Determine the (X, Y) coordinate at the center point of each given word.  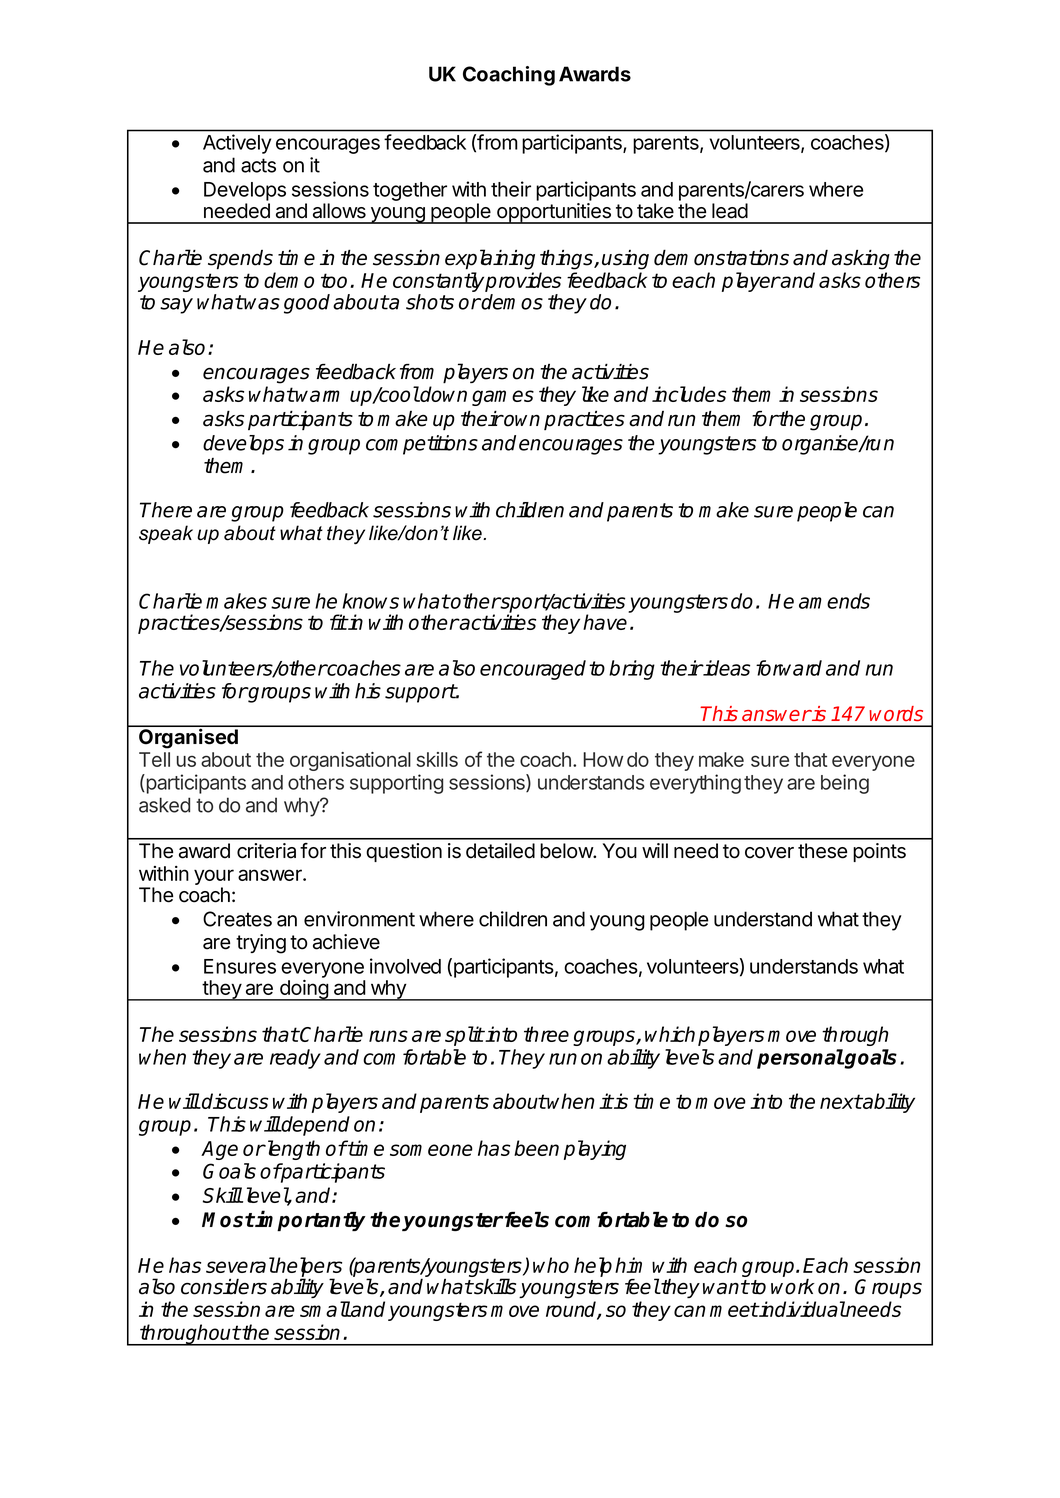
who (551, 1265)
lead (730, 211)
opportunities (554, 213)
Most (228, 1220)
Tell (154, 759)
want (726, 1287)
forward (789, 668)
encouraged (533, 670)
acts (258, 165)
